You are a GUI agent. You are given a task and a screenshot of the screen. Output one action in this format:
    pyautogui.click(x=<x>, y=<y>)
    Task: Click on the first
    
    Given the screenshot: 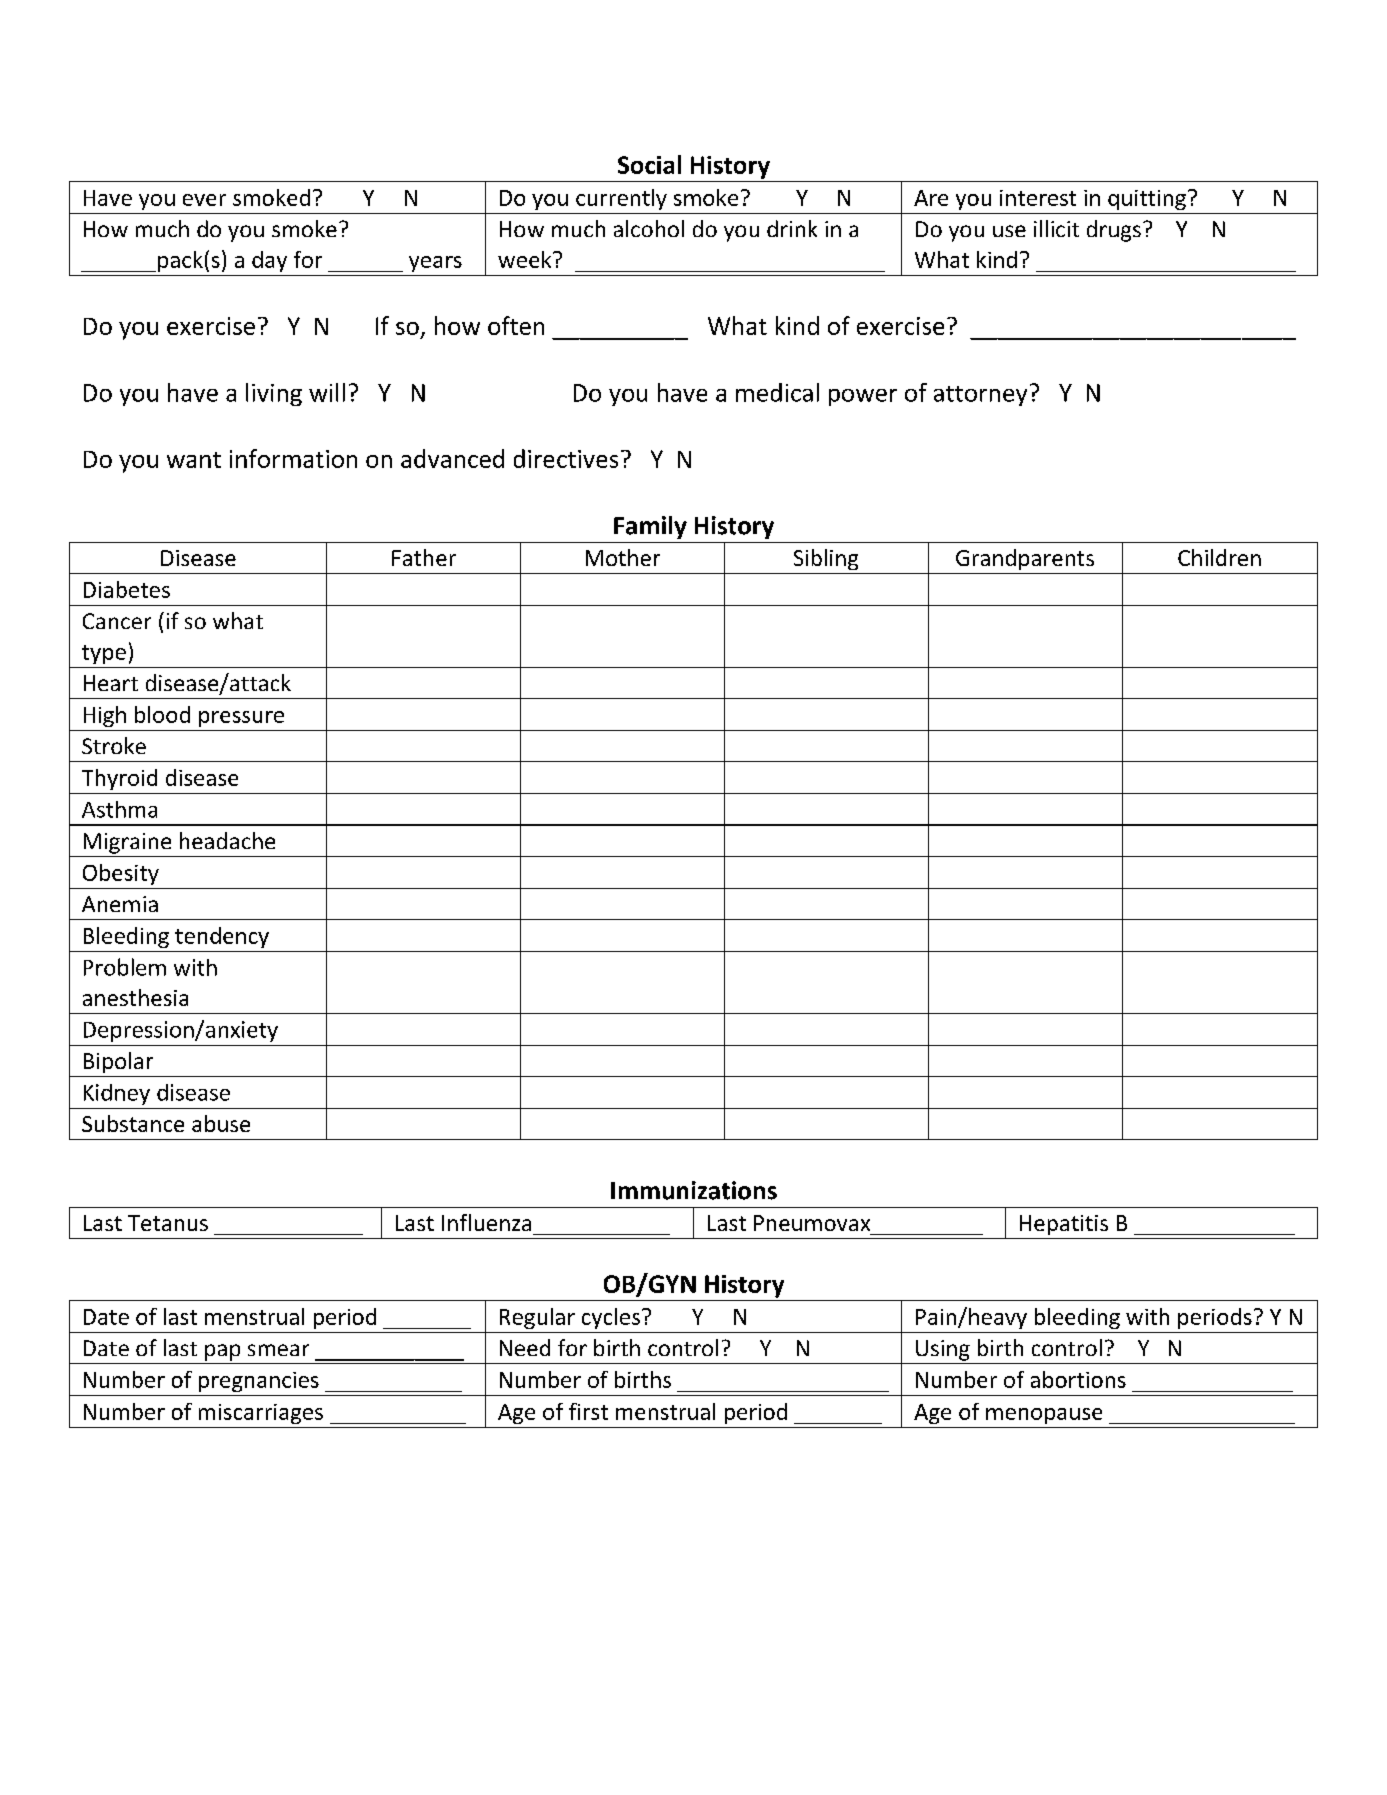 What is the action you would take?
    pyautogui.click(x=588, y=1411)
